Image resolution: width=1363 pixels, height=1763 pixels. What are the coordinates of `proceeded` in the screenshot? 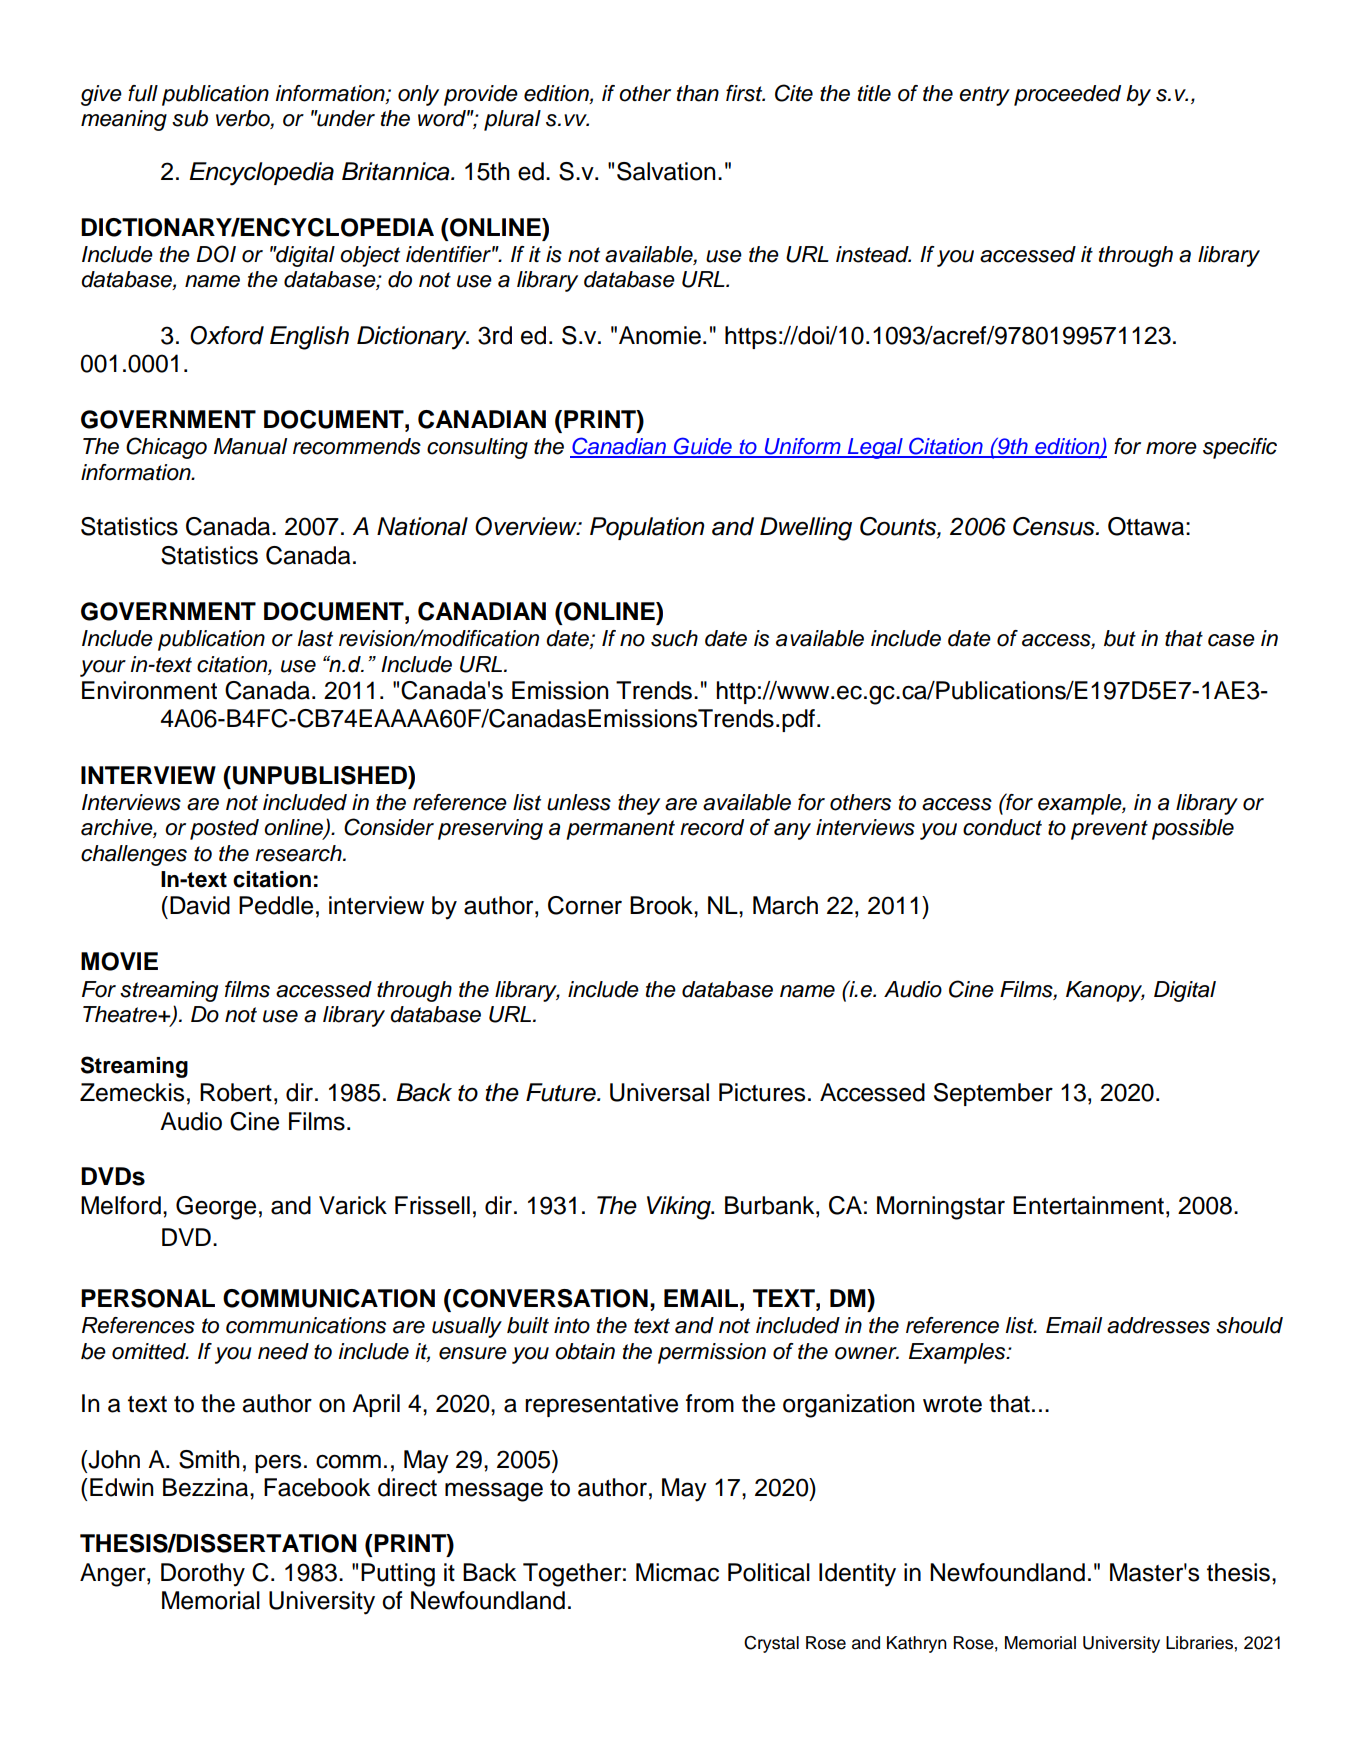 It's located at (1067, 95).
